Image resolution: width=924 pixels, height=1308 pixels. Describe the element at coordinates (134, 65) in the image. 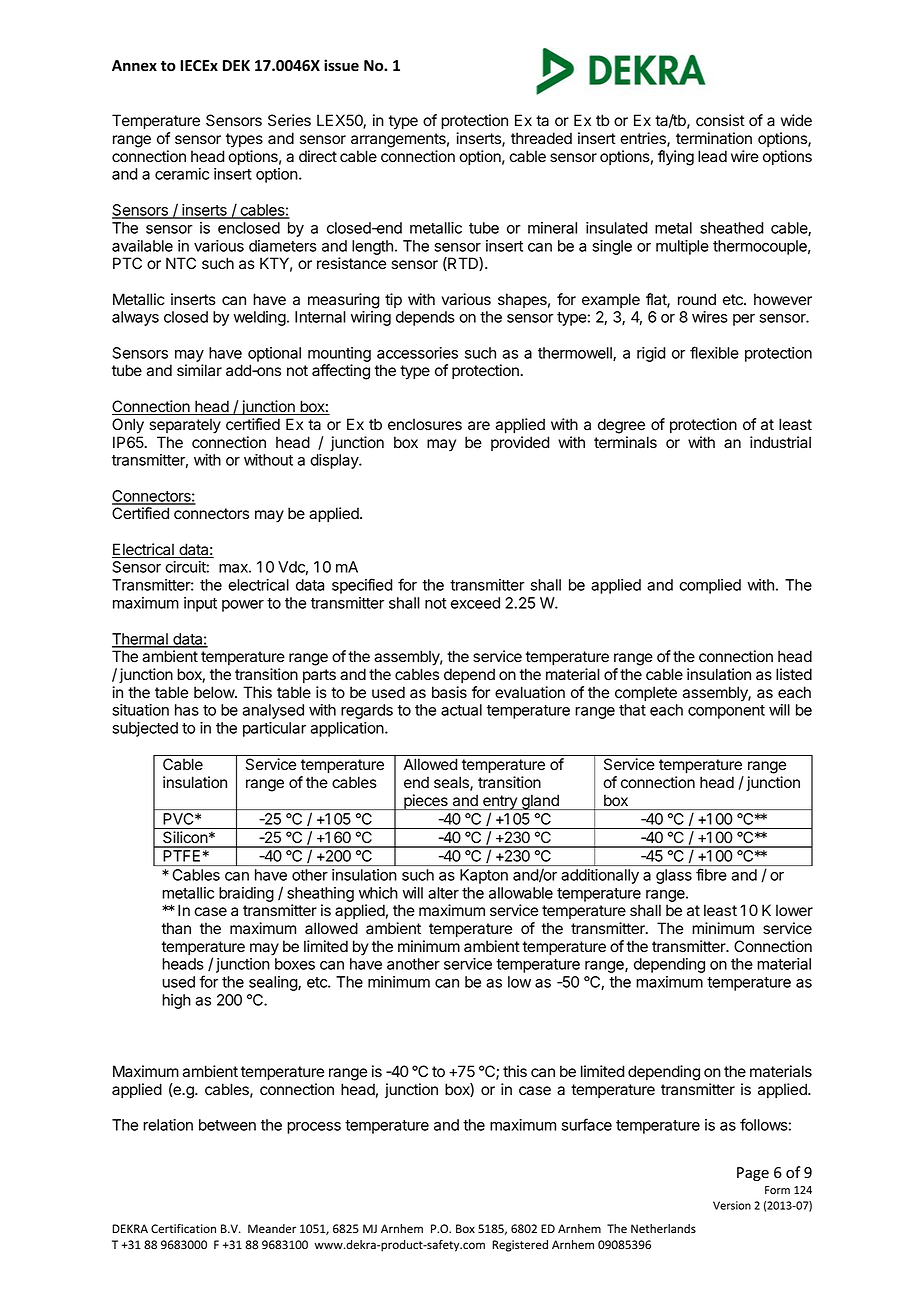

I see `Annex` at that location.
